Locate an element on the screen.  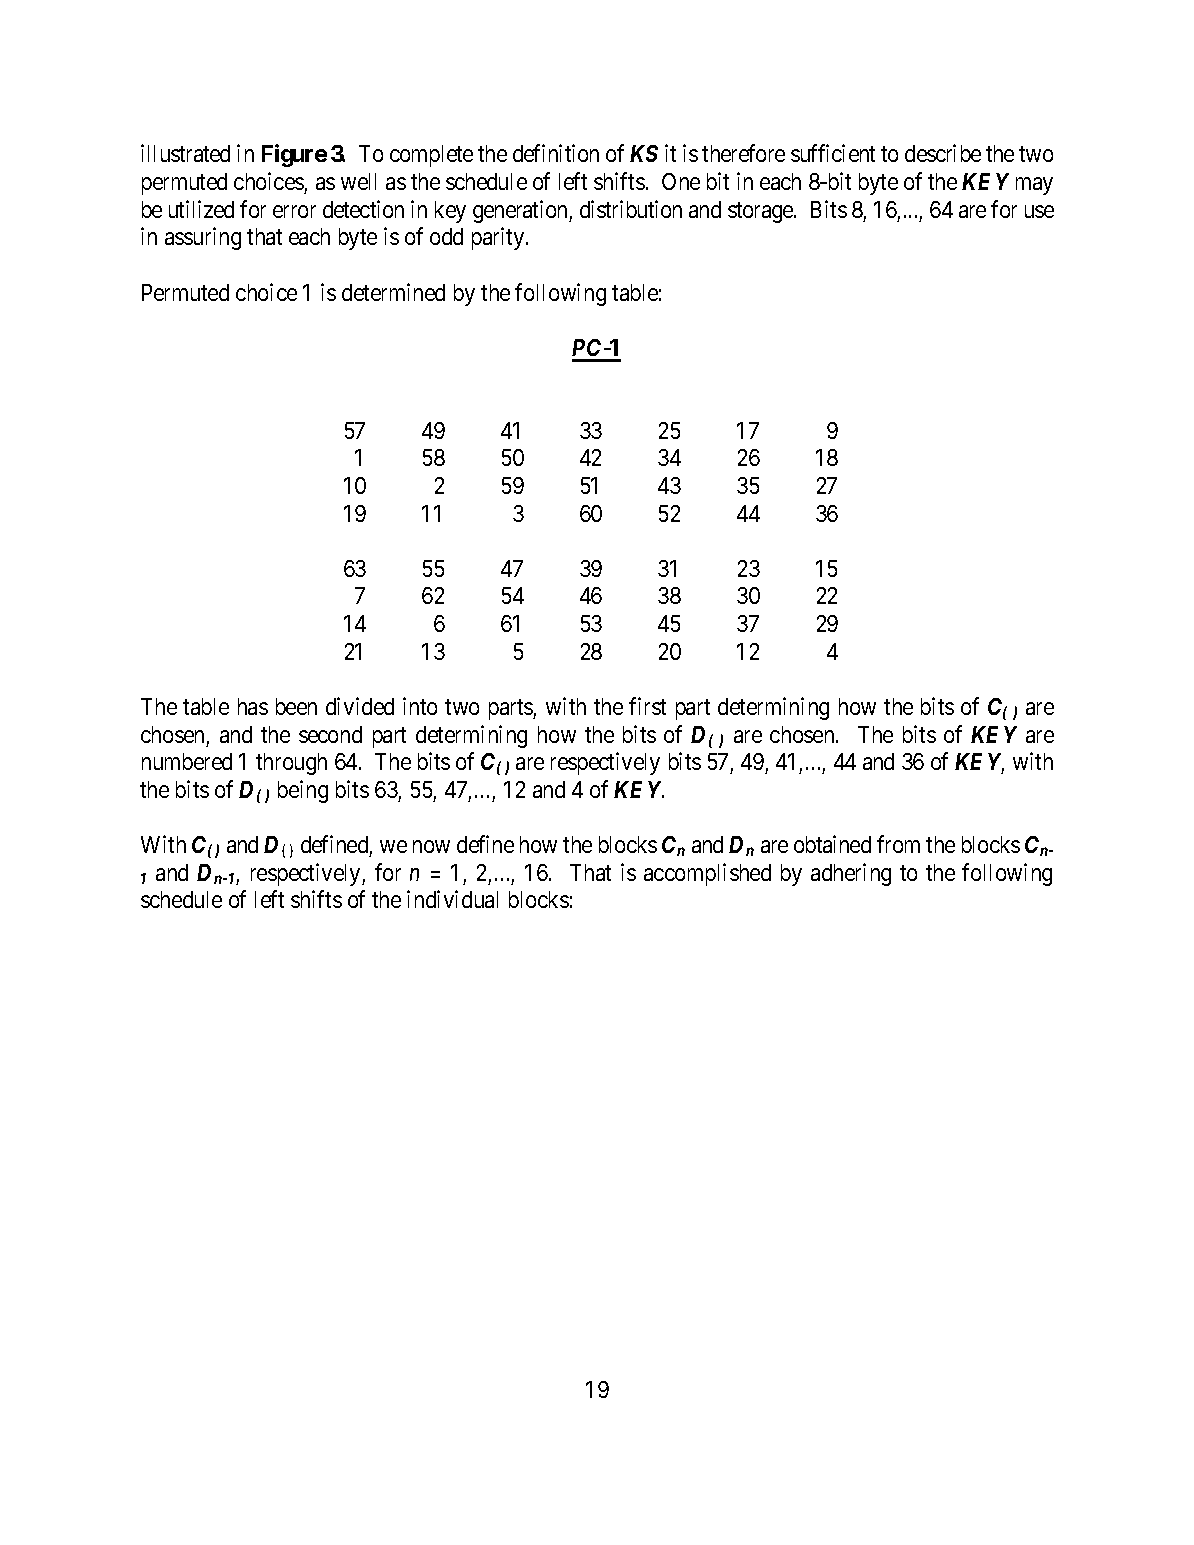
parity is located at coordinates (499, 238).
